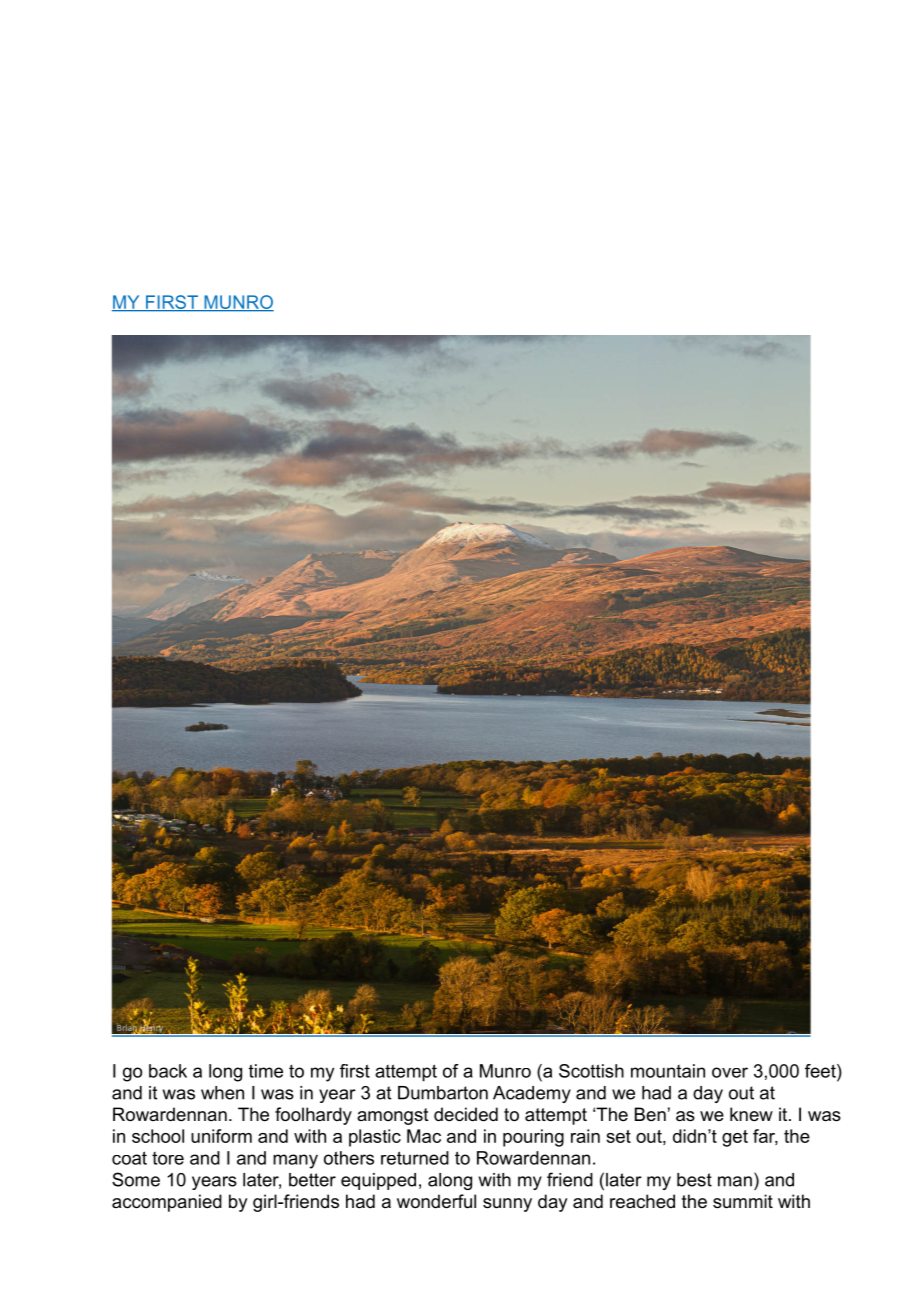  I want to click on returned, so click(415, 1158).
